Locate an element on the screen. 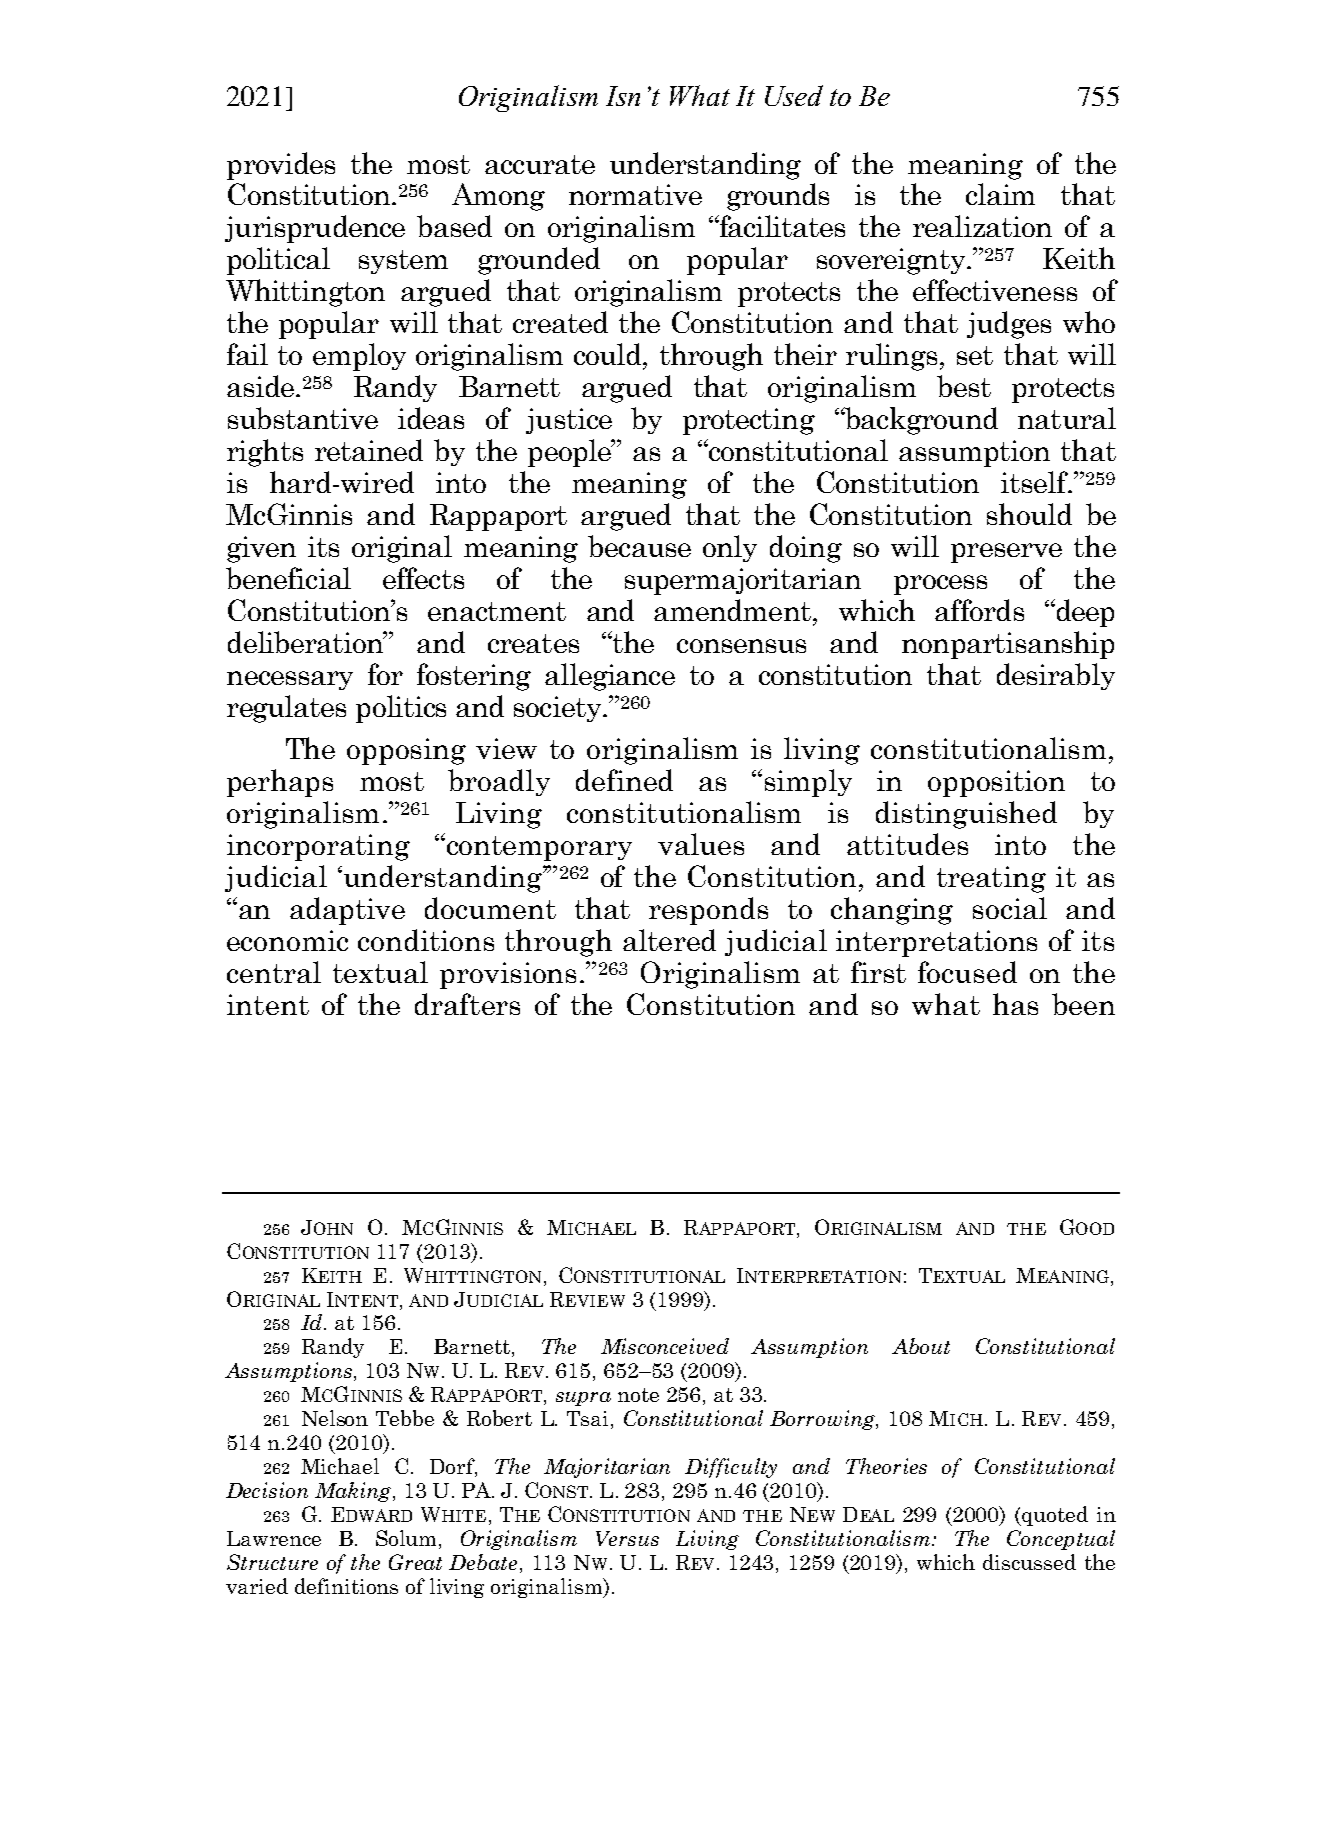 The height and width of the screenshot is (1821, 1342). has is located at coordinates (1015, 1004).
